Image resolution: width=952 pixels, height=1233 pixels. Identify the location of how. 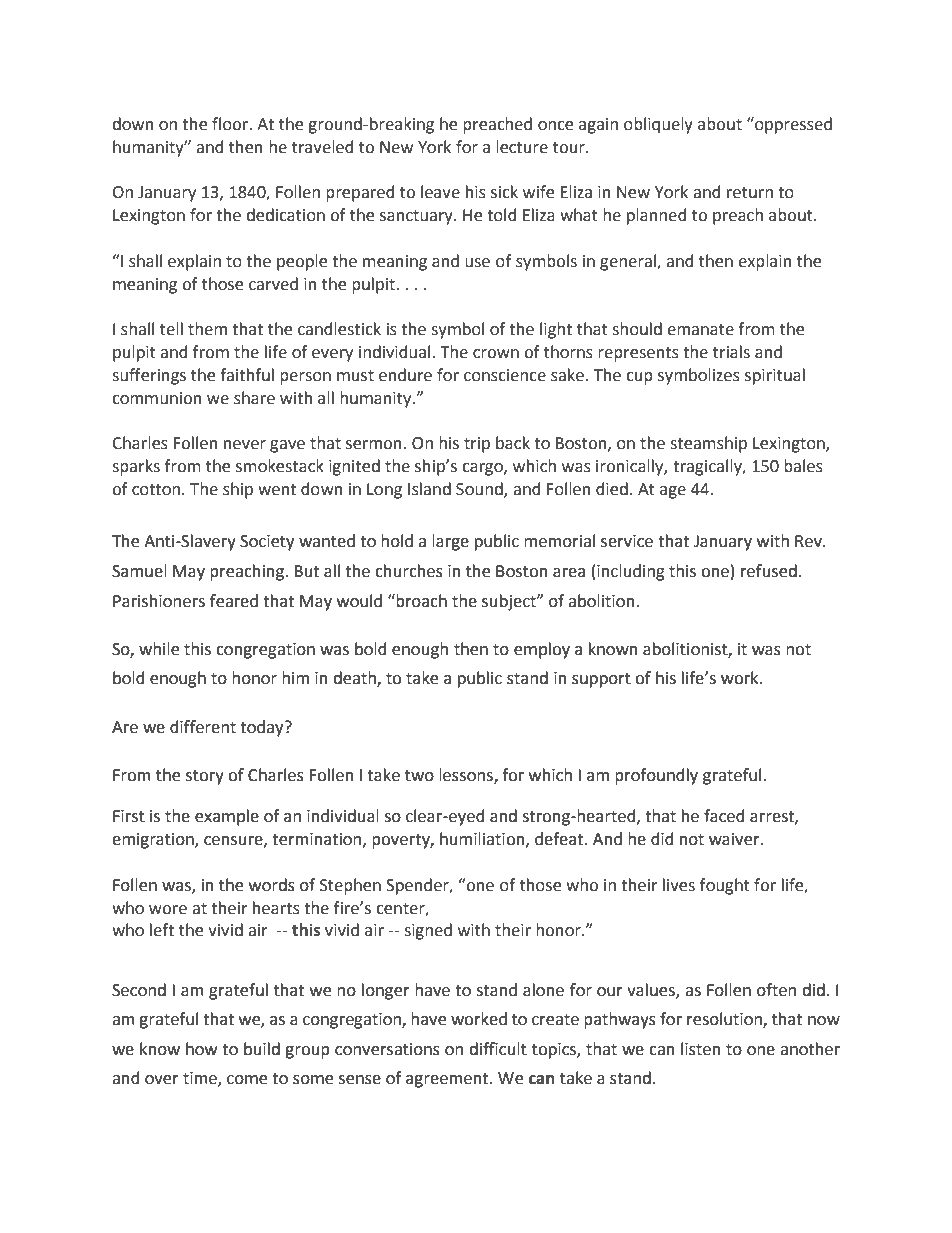
(201, 1049).
